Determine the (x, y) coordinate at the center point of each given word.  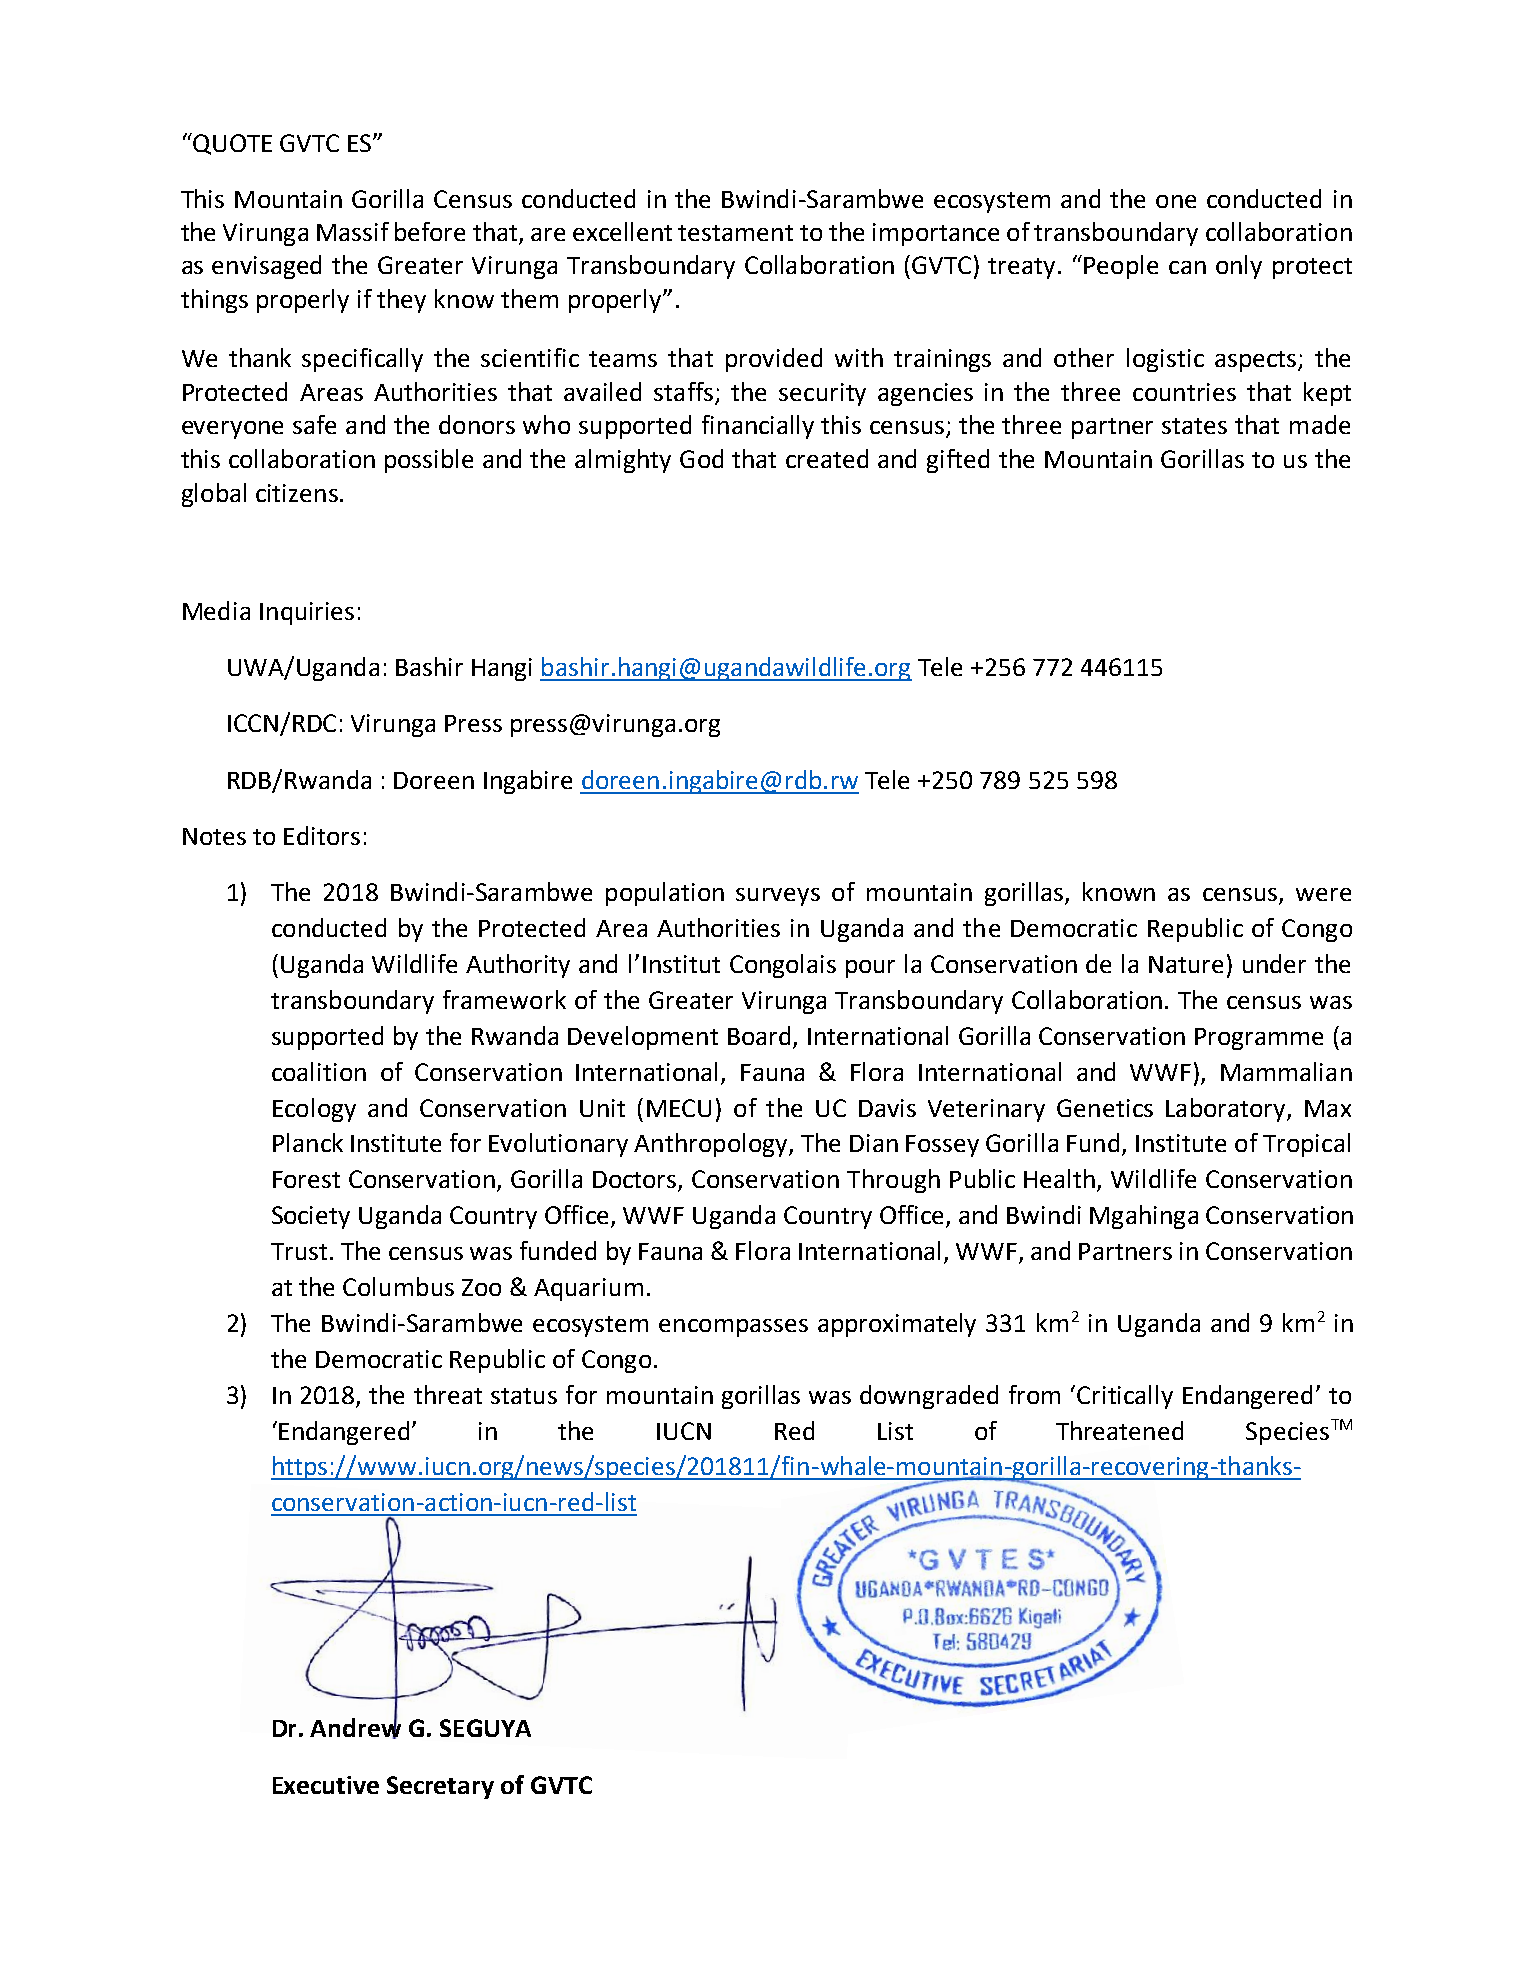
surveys (778, 897)
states (1194, 426)
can (1187, 267)
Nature (1186, 964)
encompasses (733, 1328)
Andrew (355, 1727)
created (827, 458)
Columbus (398, 1286)
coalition (319, 1071)
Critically (1125, 1397)
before (430, 231)
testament (735, 233)
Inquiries (307, 613)
